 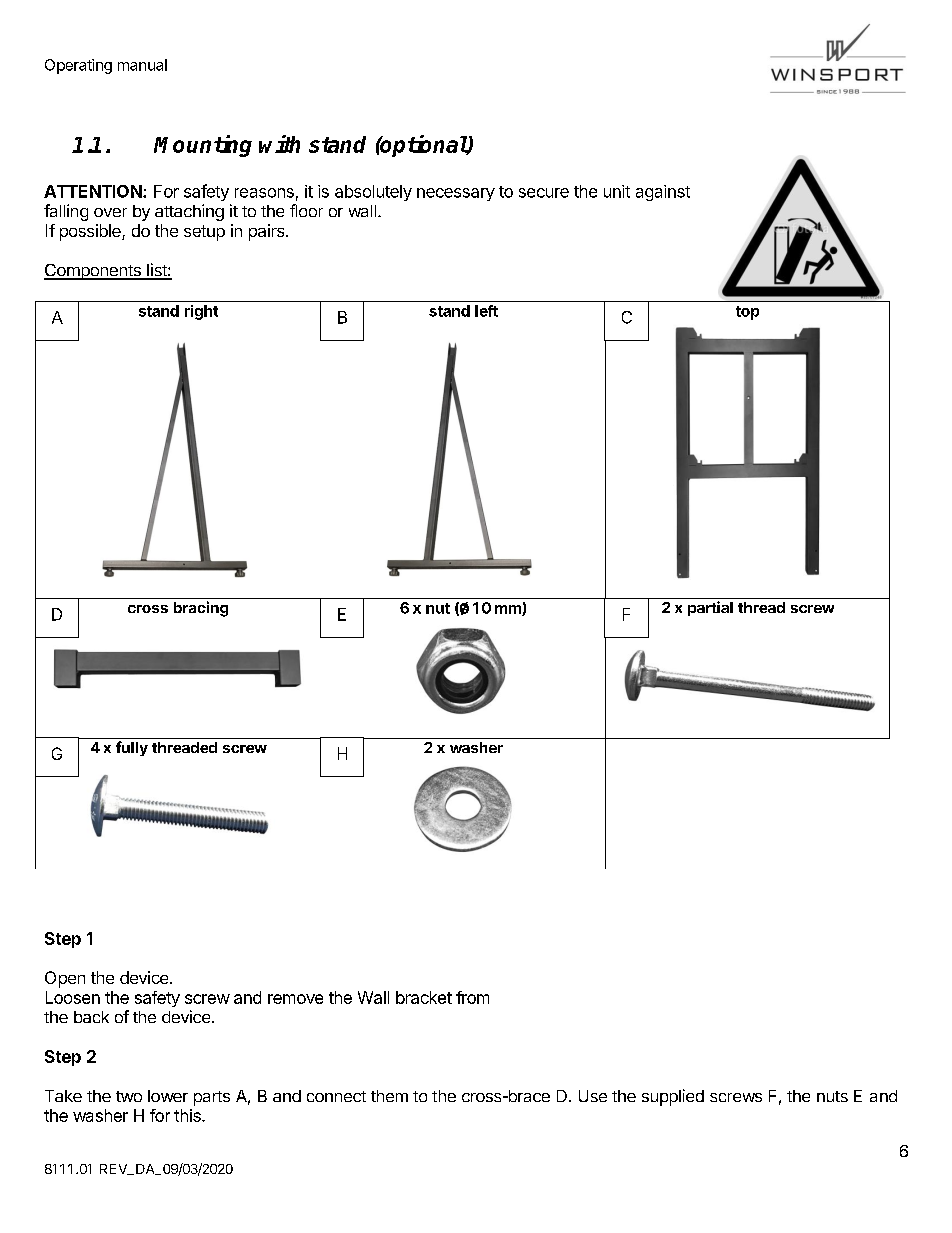 I want to click on partial, so click(x=710, y=608).
